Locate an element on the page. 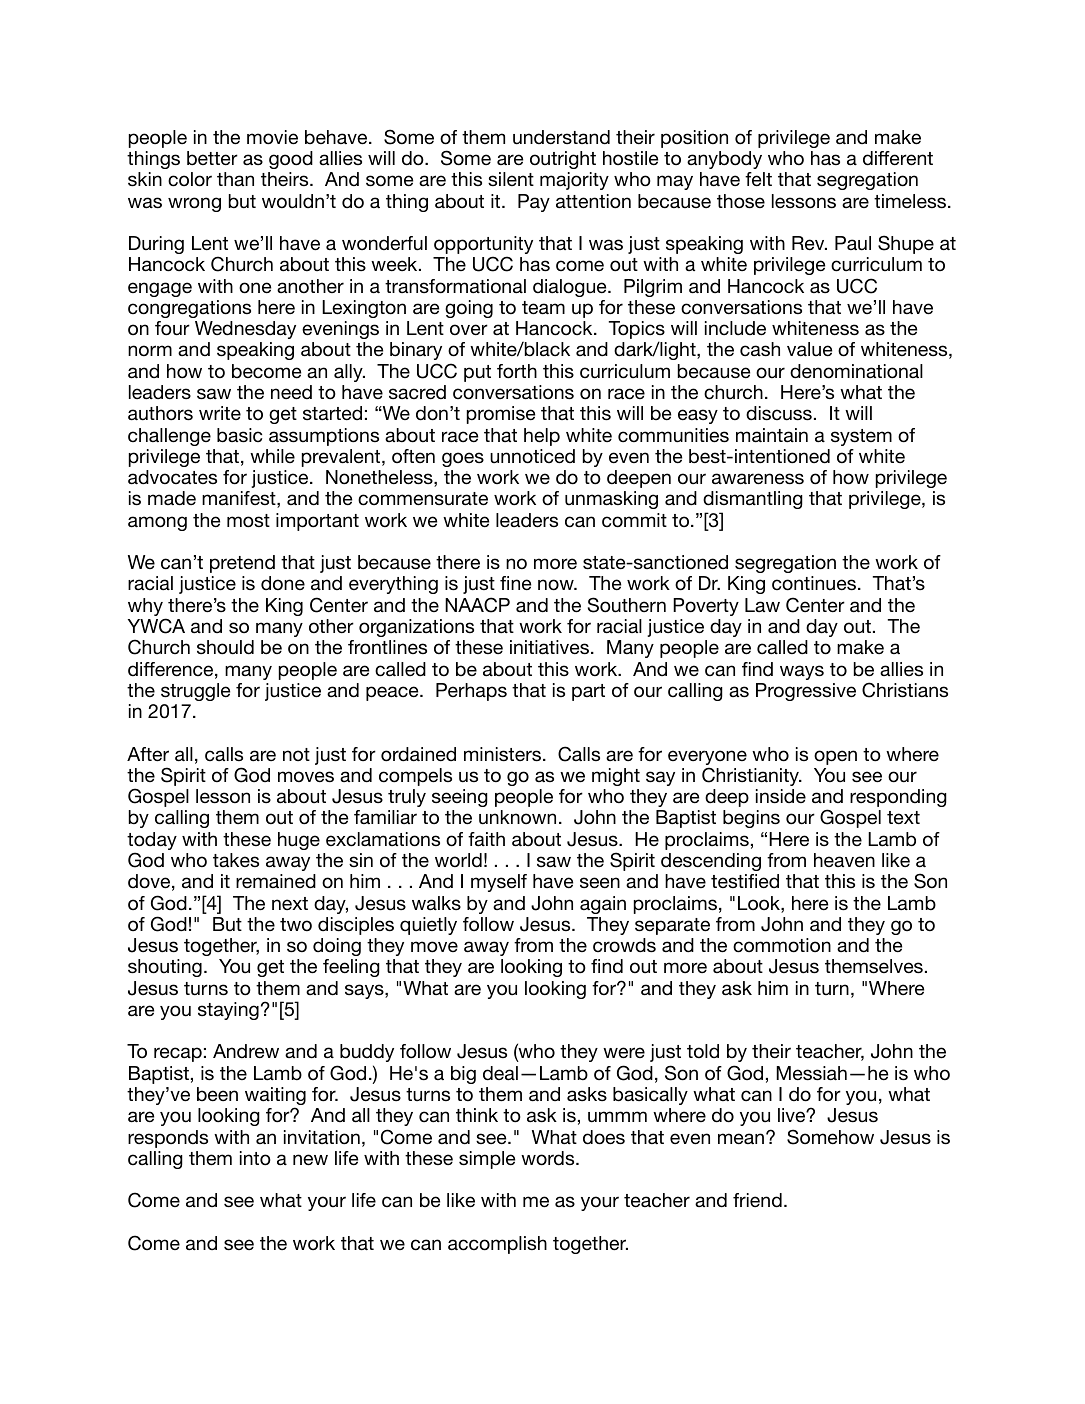 The image size is (1085, 1404). takes is located at coordinates (236, 860).
